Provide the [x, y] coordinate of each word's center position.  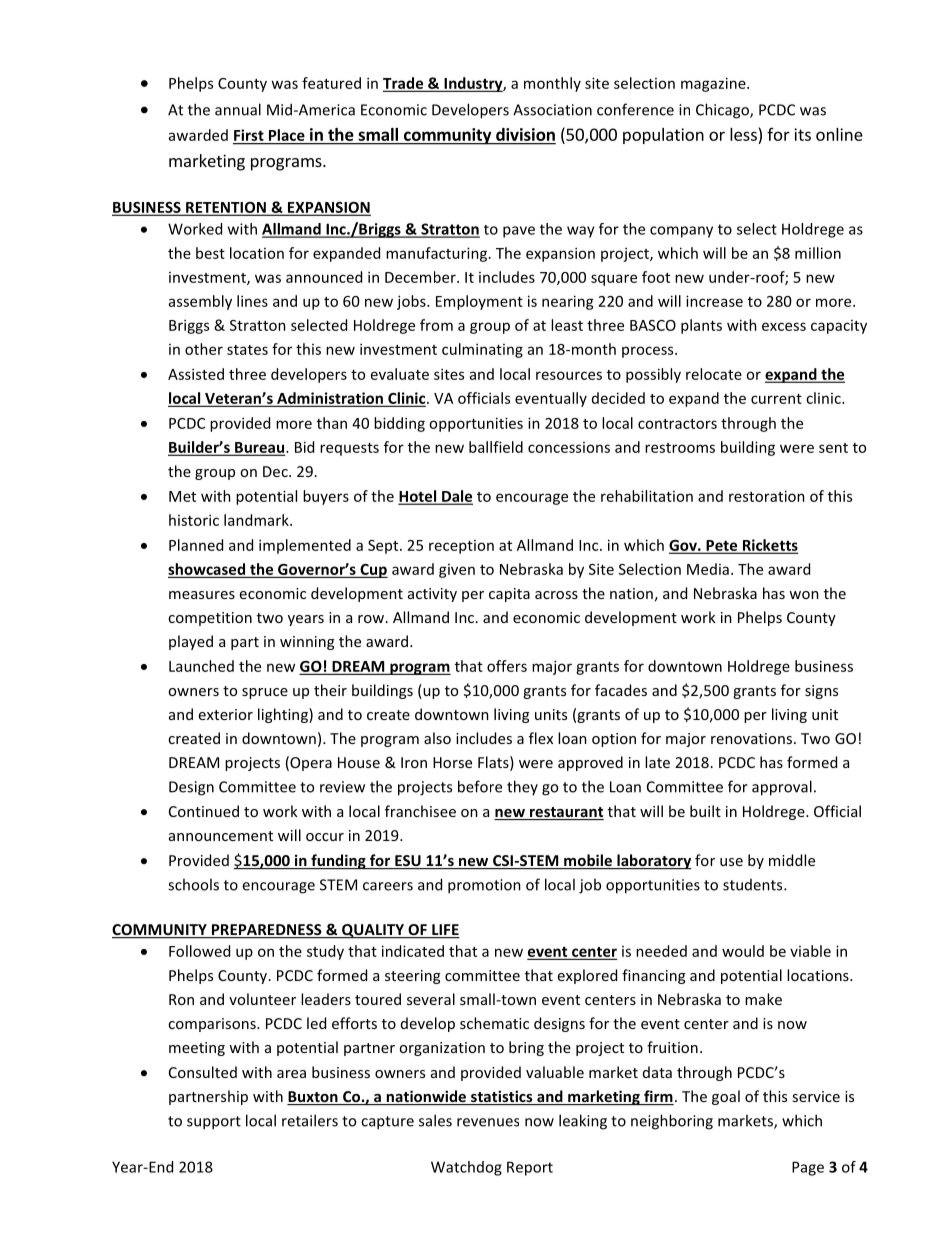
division [525, 136]
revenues [488, 1122]
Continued [204, 811]
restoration [767, 496]
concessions [569, 447]
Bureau [260, 448]
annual [238, 109]
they [522, 787]
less [743, 134]
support [214, 1123]
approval [782, 788]
